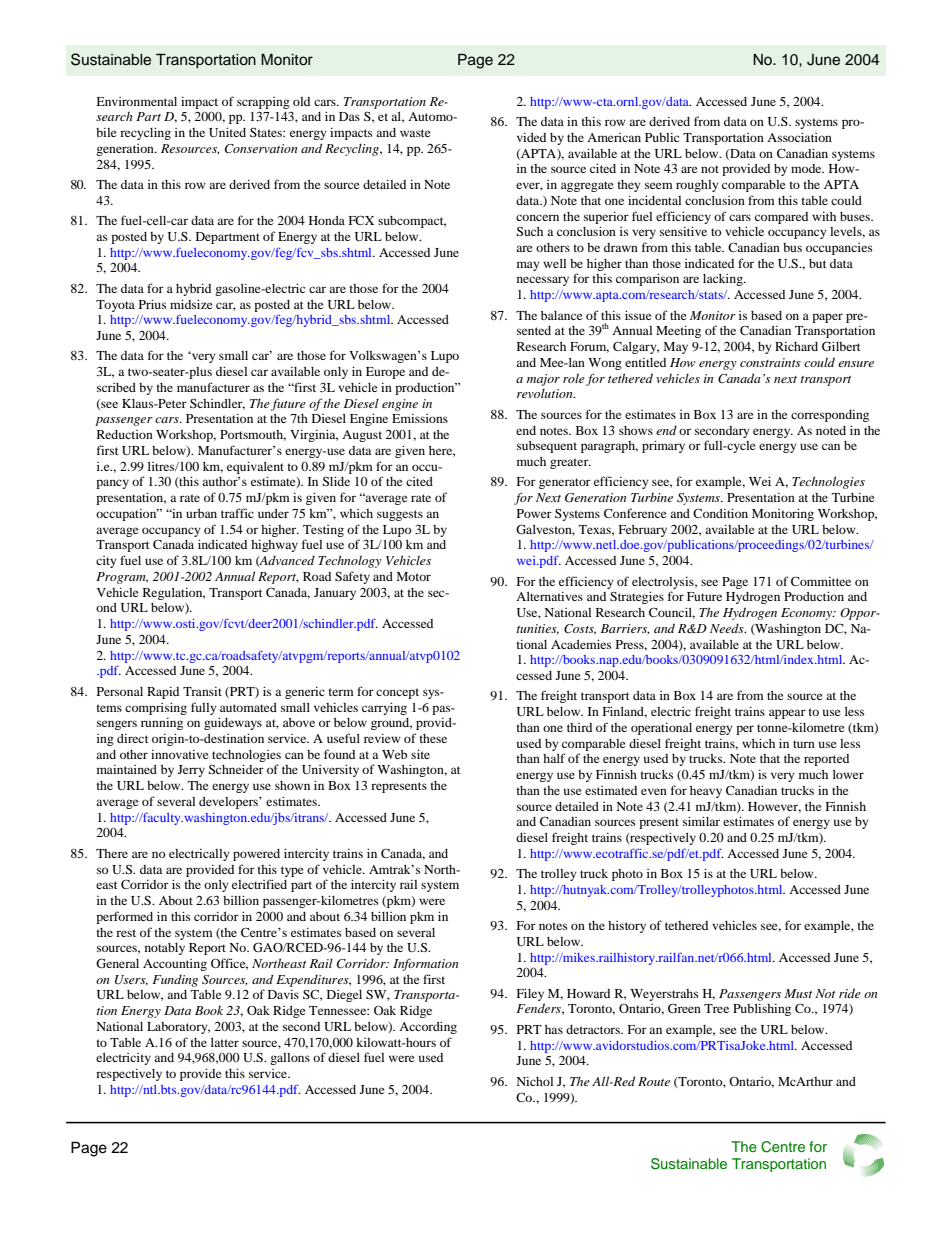  What do you see at coordinates (807, 168) in the document?
I see `mode` at bounding box center [807, 168].
